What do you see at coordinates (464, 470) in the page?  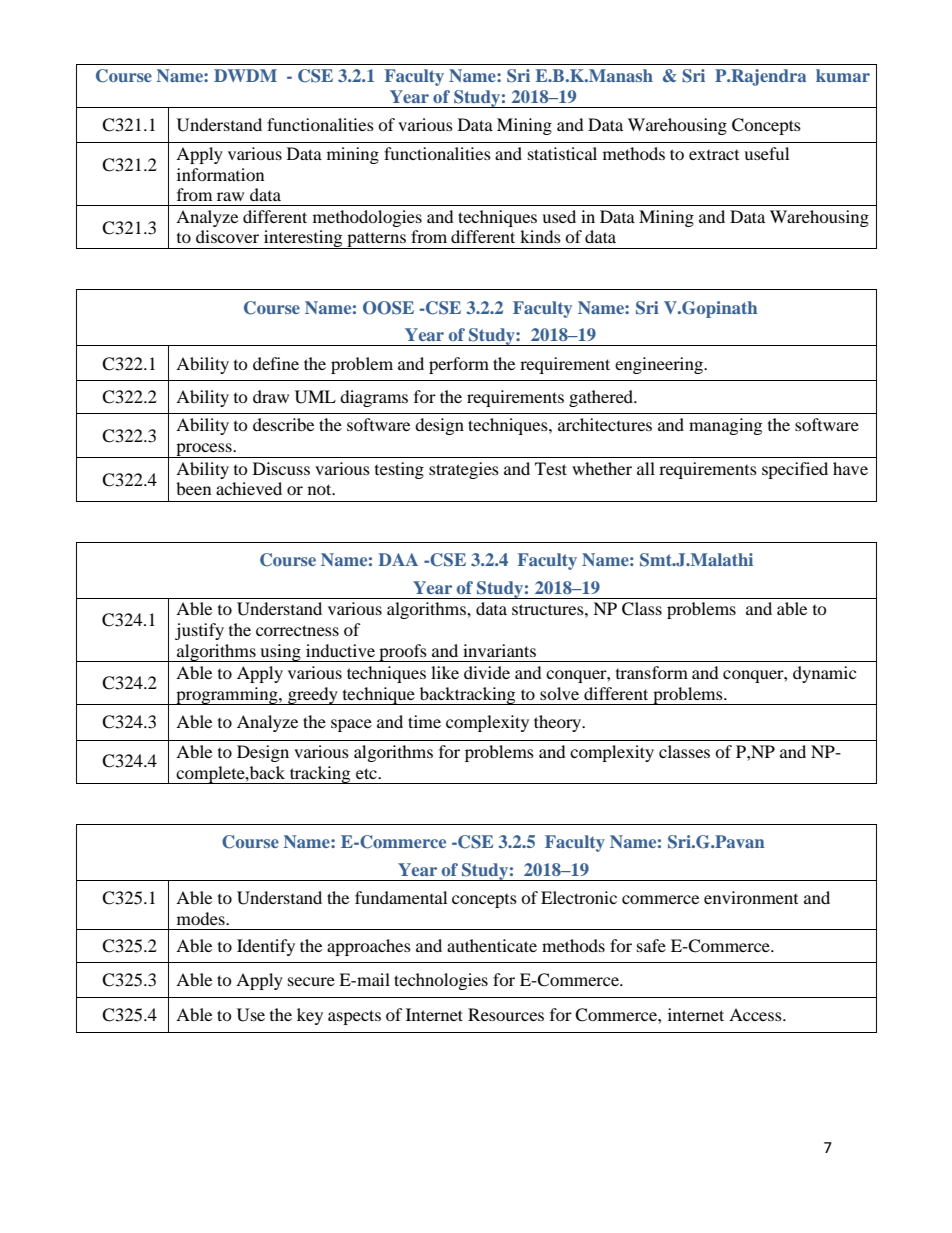 I see `strategies` at bounding box center [464, 470].
